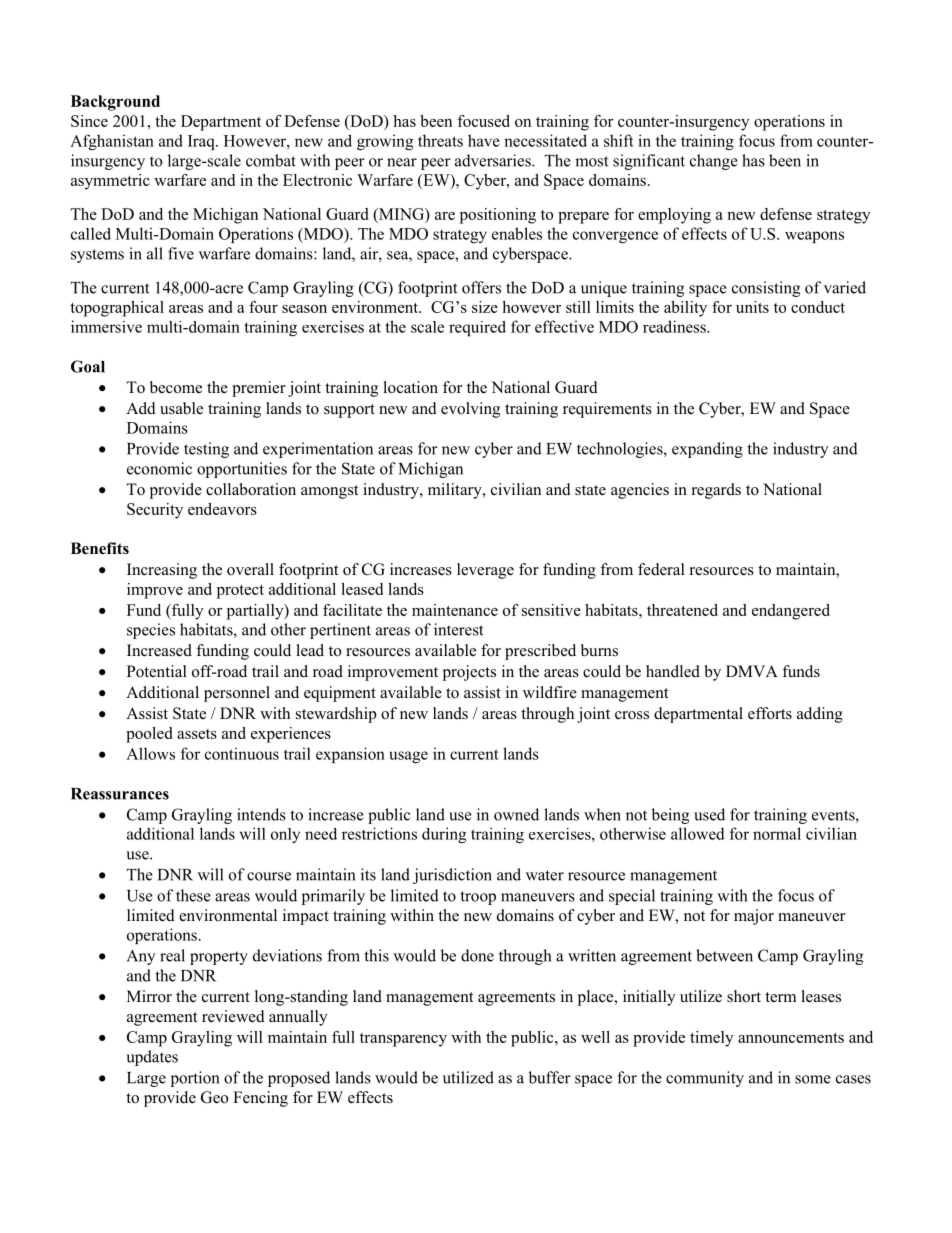 Image resolution: width=952 pixels, height=1233 pixels. What do you see at coordinates (470, 410) in the screenshot?
I see `evolving` at bounding box center [470, 410].
